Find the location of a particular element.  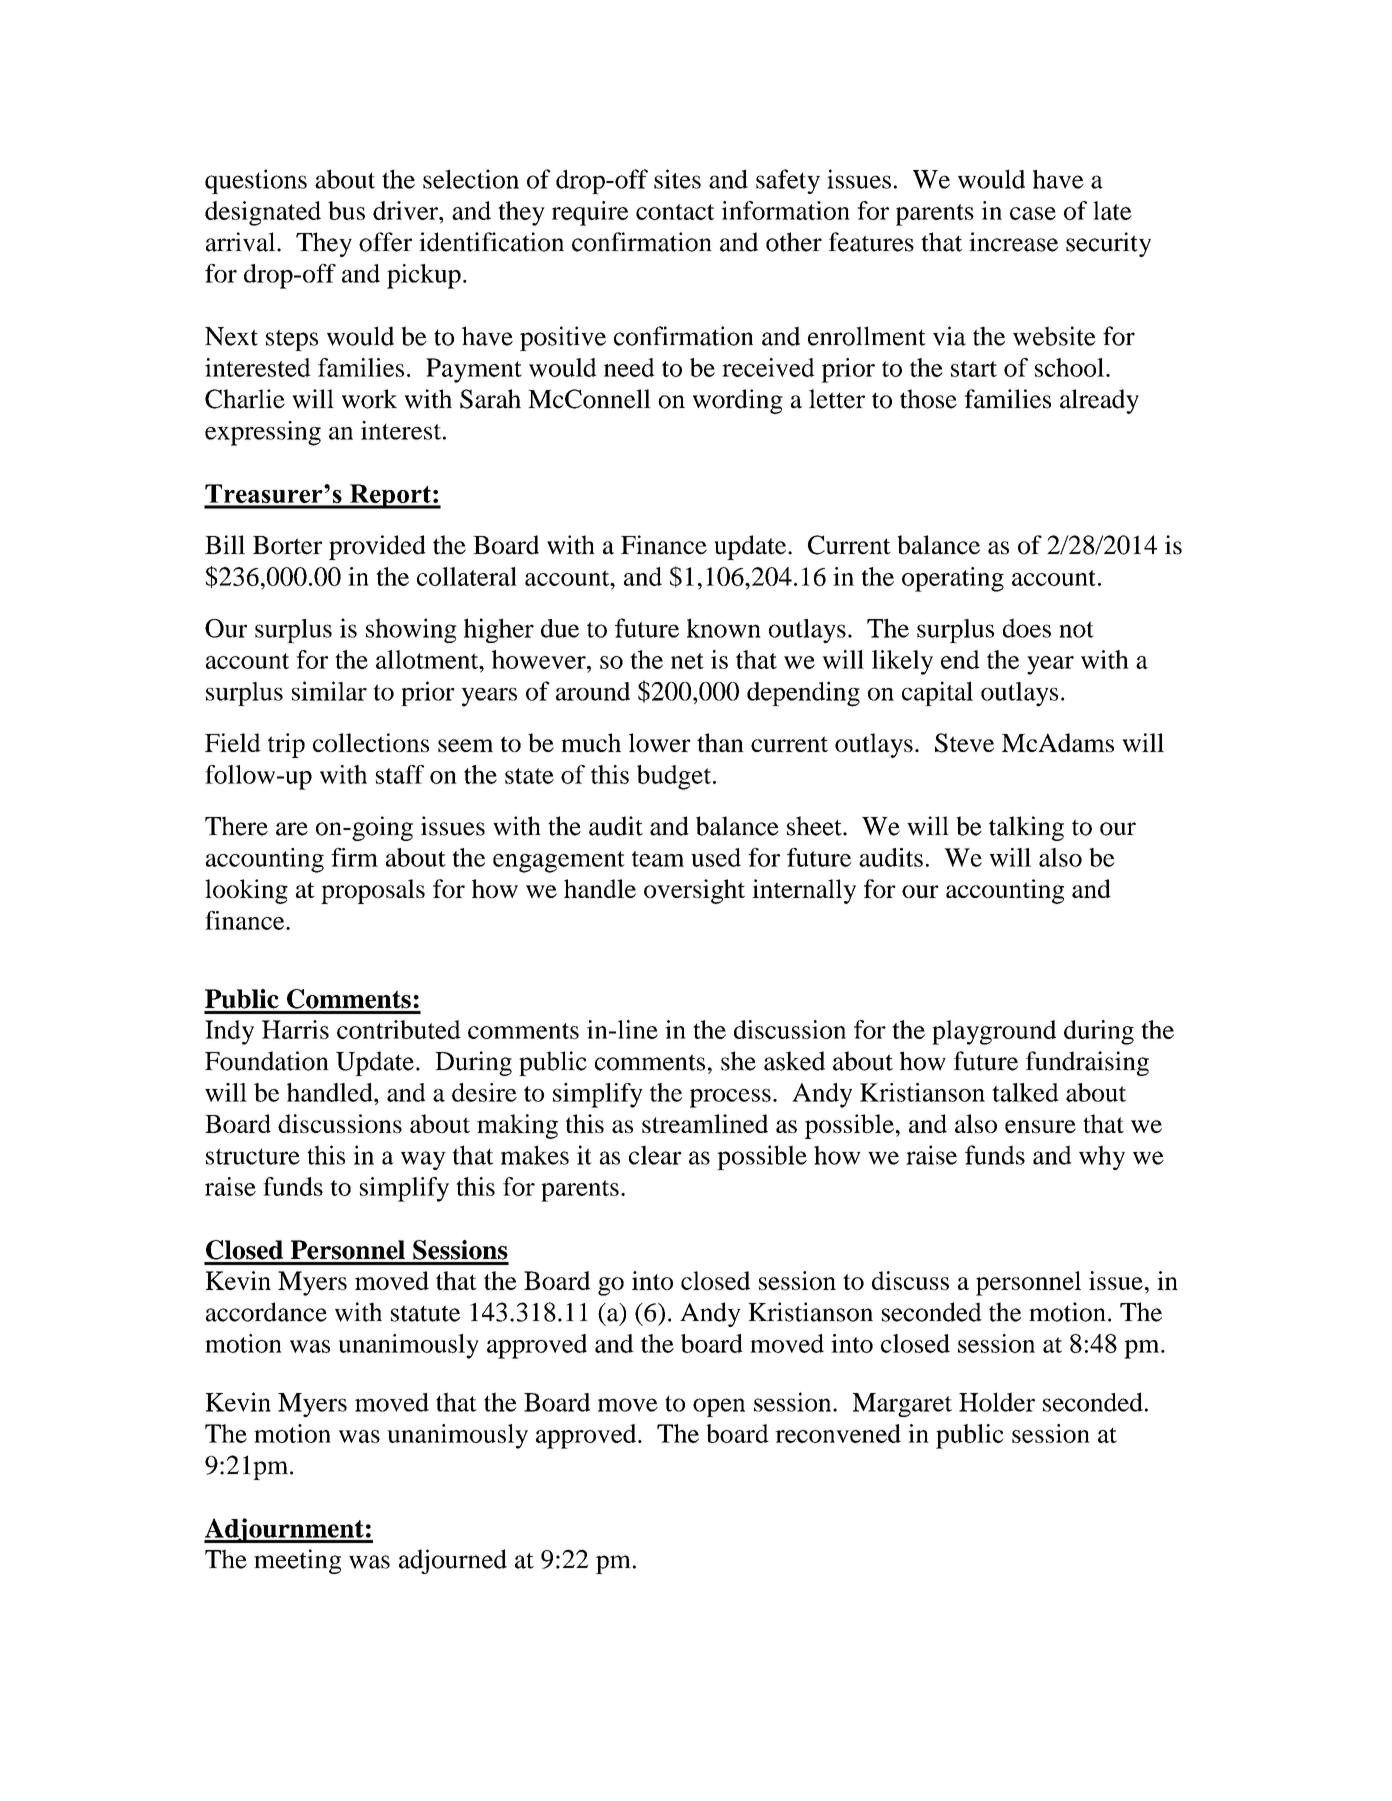

Foundation is located at coordinates (267, 1061).
